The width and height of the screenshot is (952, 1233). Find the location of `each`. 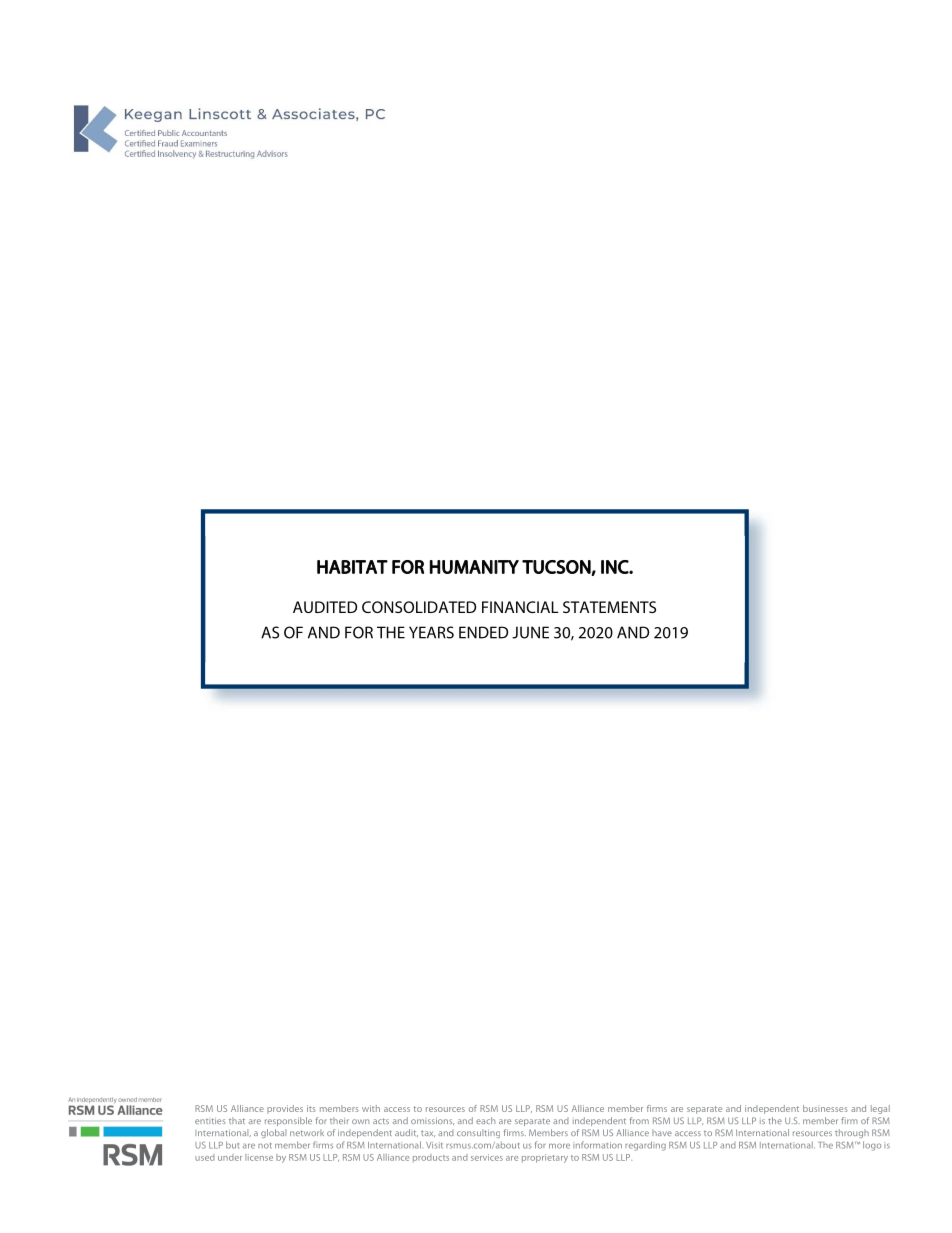

each is located at coordinates (485, 1120).
